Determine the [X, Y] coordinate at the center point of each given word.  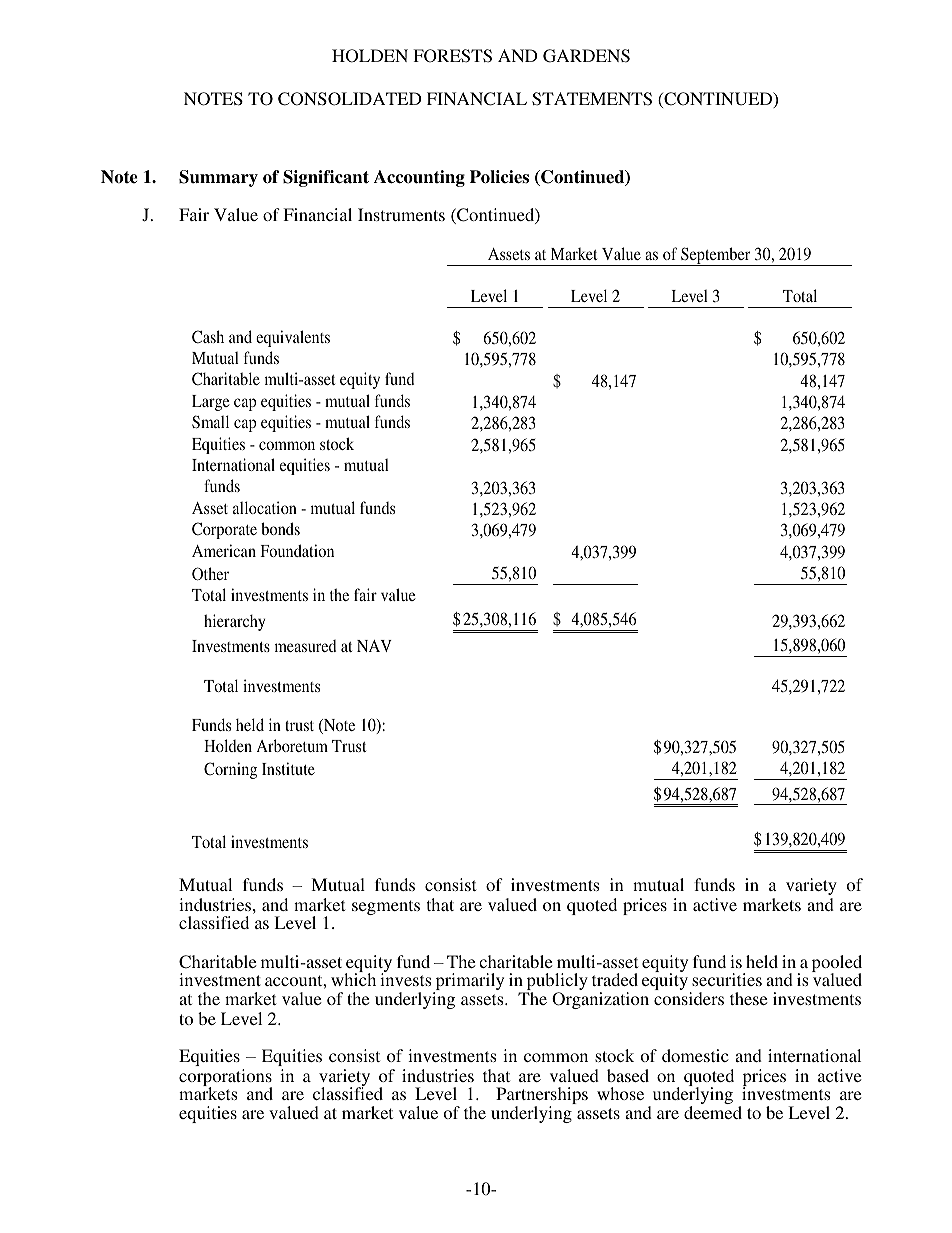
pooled [837, 965]
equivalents [293, 338]
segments [386, 907]
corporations [225, 1079]
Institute [288, 768]
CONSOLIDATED [350, 99]
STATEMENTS [592, 99]
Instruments [401, 214]
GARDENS [586, 56]
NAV [374, 646]
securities [727, 979]
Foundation [297, 550]
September [716, 256]
